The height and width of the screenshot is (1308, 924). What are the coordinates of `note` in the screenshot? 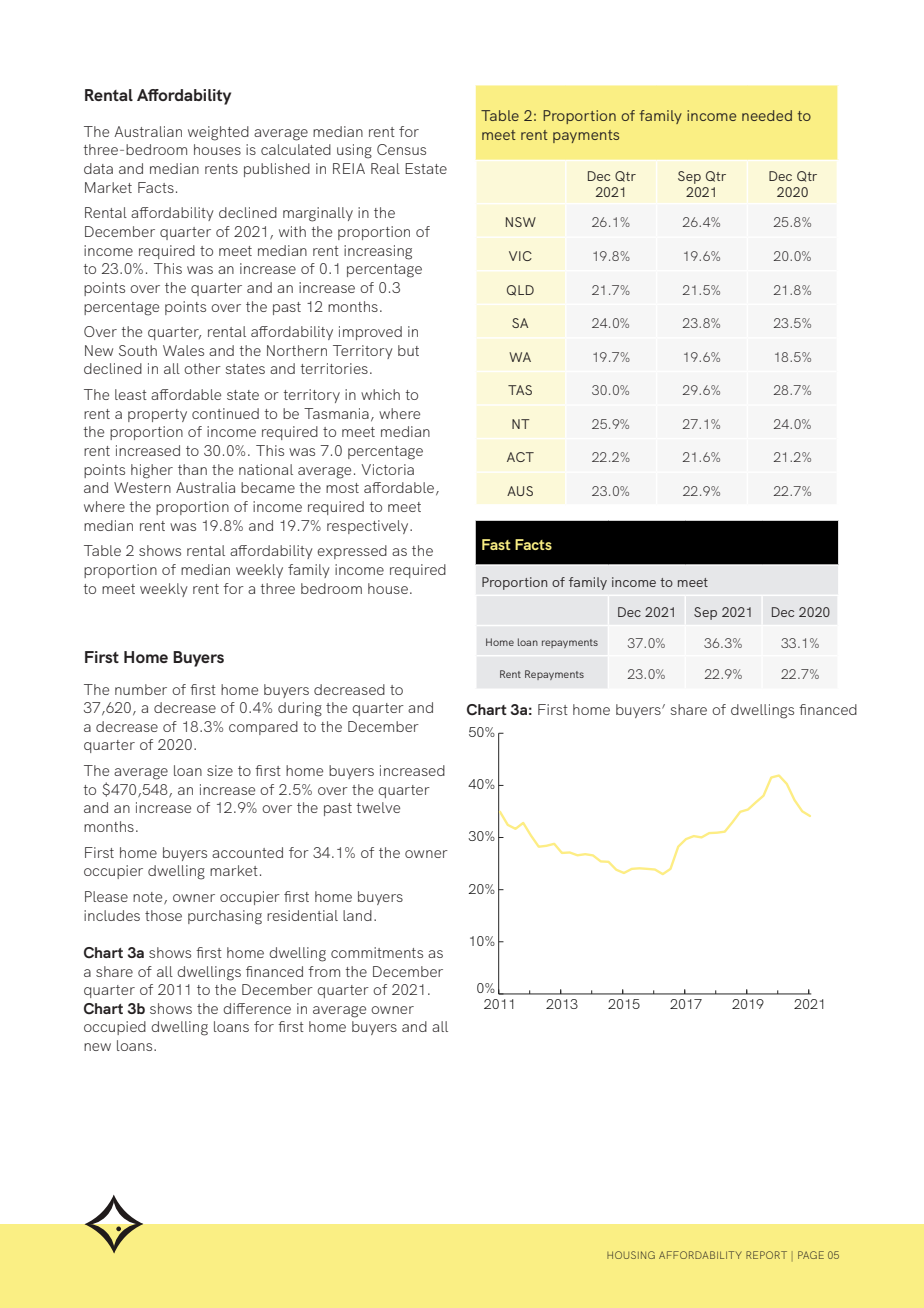 It's located at (149, 898).
